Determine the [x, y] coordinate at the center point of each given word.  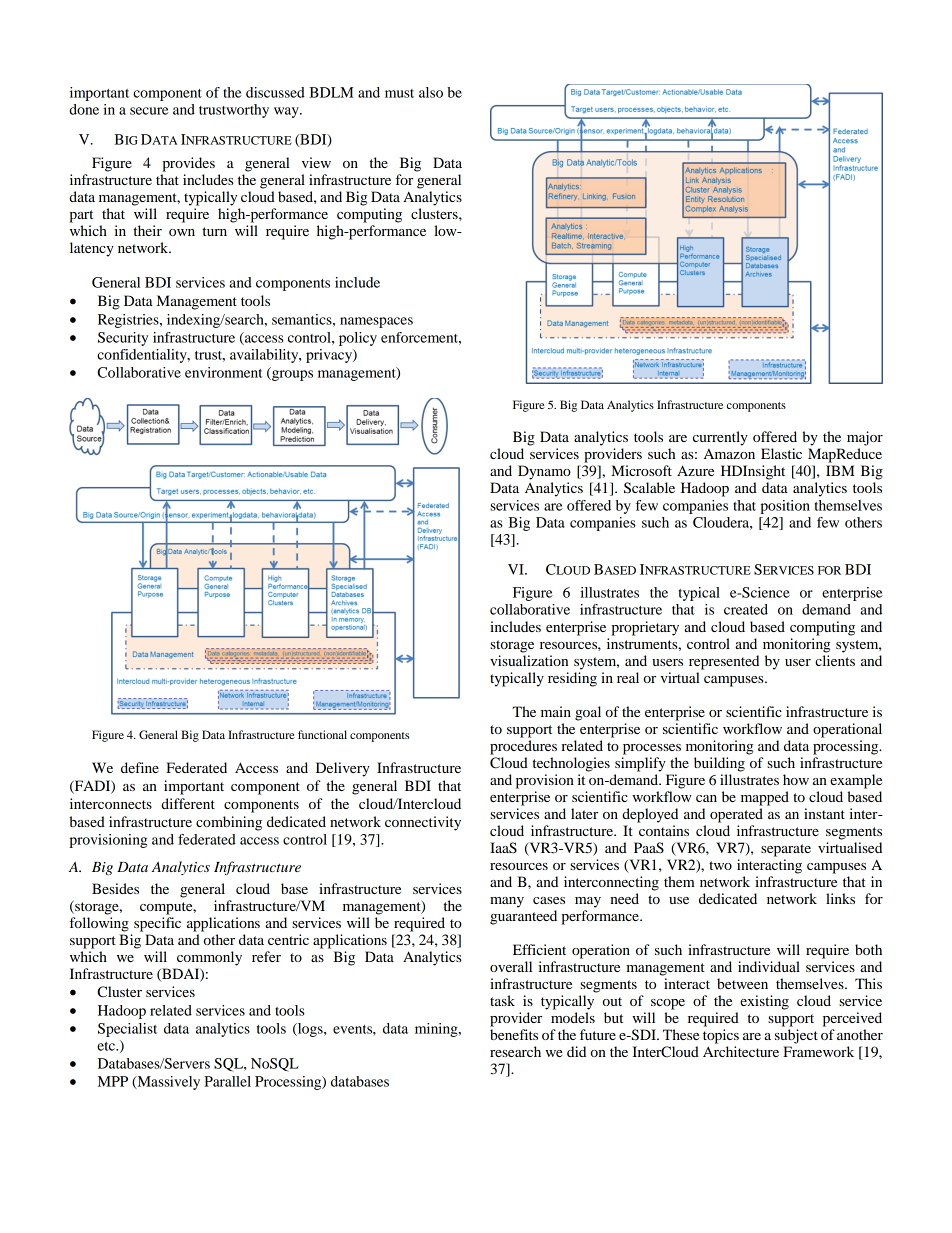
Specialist [127, 1030]
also [431, 92]
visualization [529, 660]
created [746, 609]
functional [322, 734]
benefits [514, 1034]
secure [149, 111]
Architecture [741, 1051]
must [399, 93]
